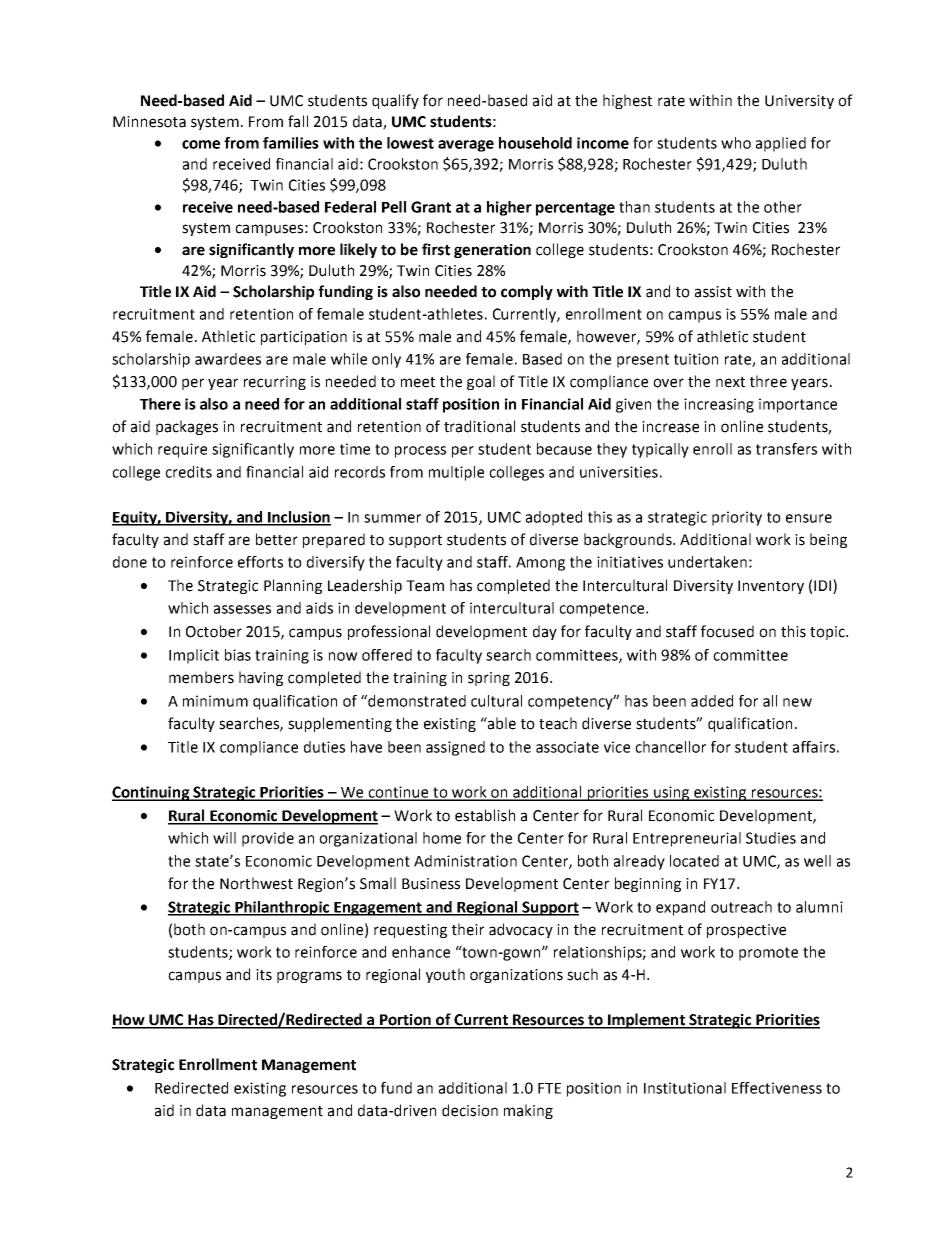 Image resolution: width=952 pixels, height=1233 pixels. What do you see at coordinates (224, 838) in the screenshot?
I see `will` at bounding box center [224, 838].
